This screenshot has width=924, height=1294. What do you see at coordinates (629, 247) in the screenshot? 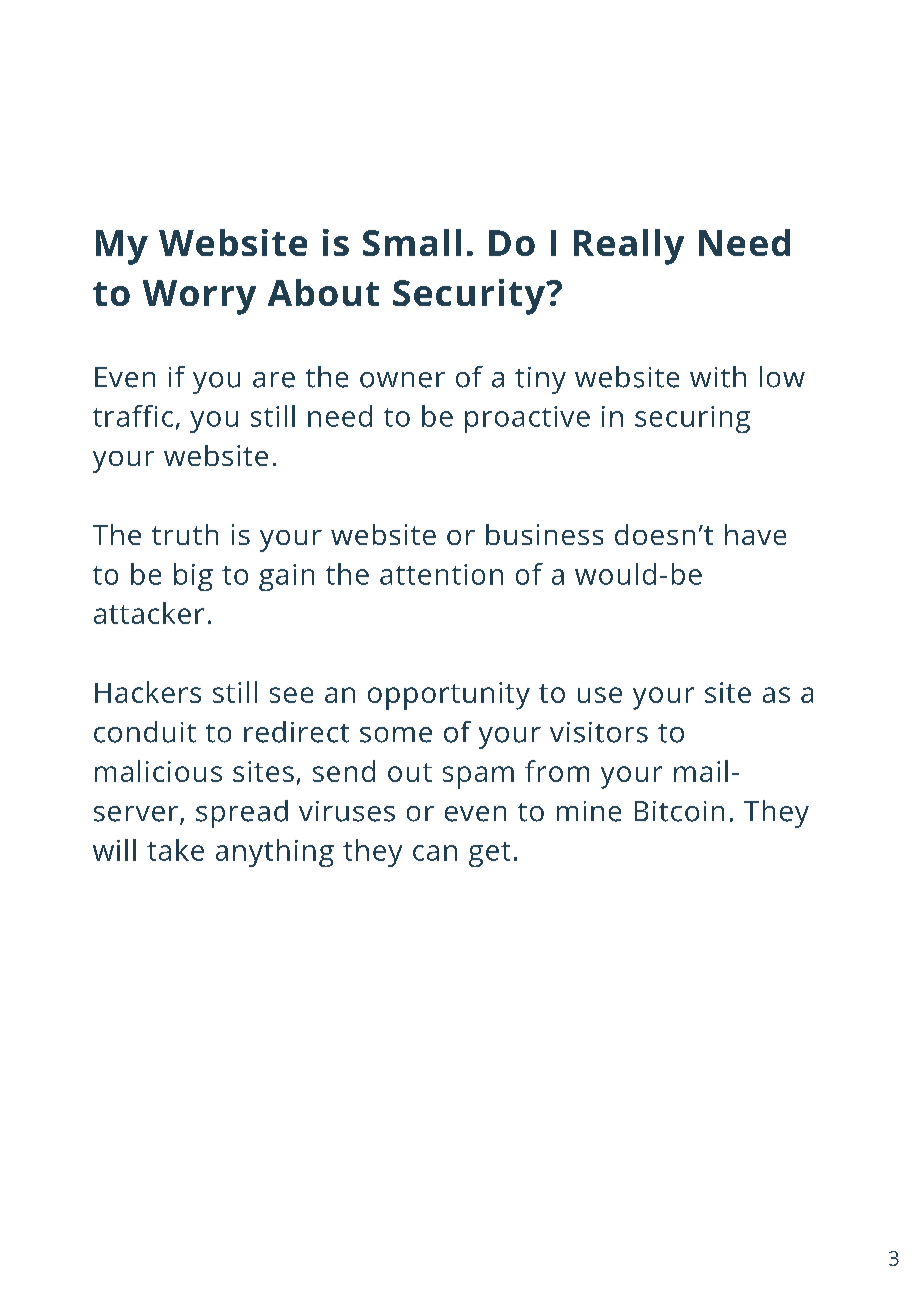
I see `Really` at bounding box center [629, 247].
